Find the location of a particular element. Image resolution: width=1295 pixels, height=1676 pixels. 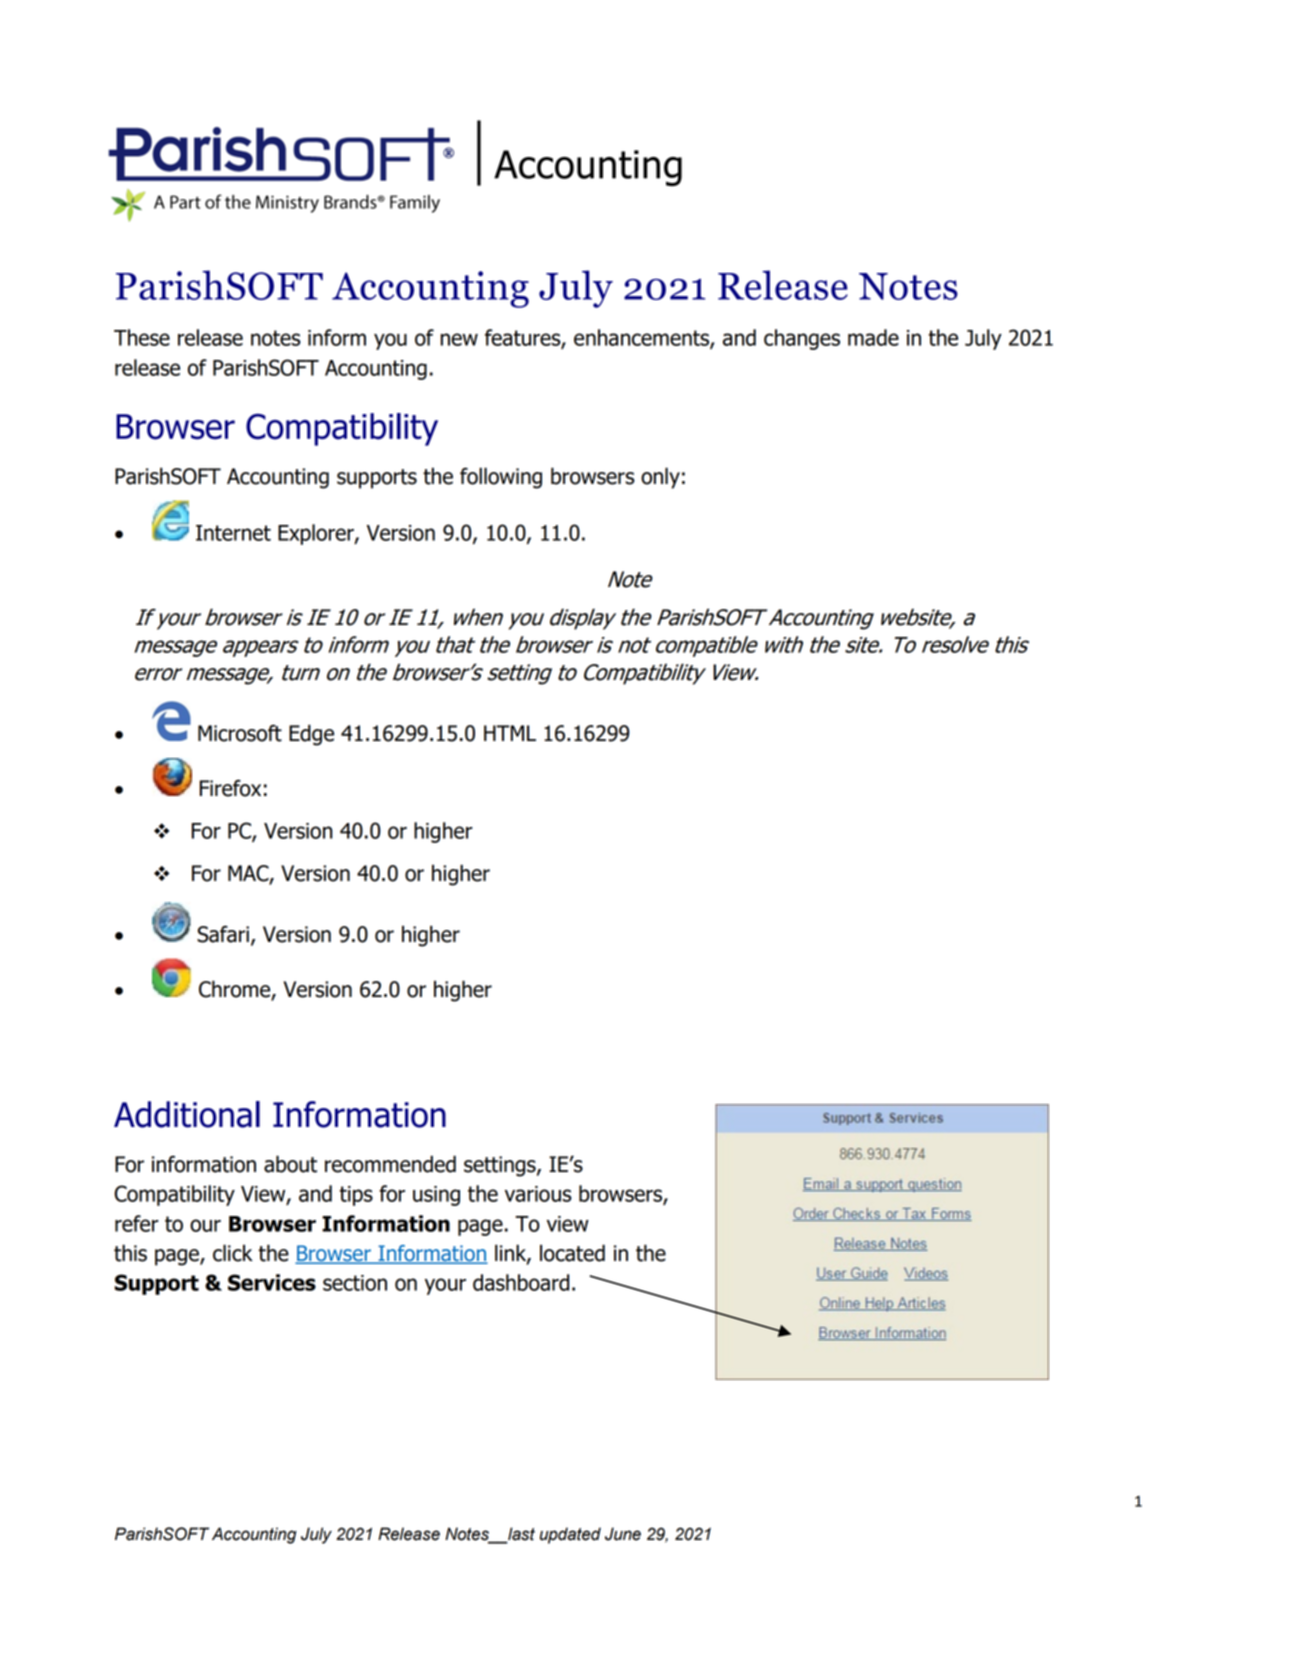

changes is located at coordinates (802, 339).
